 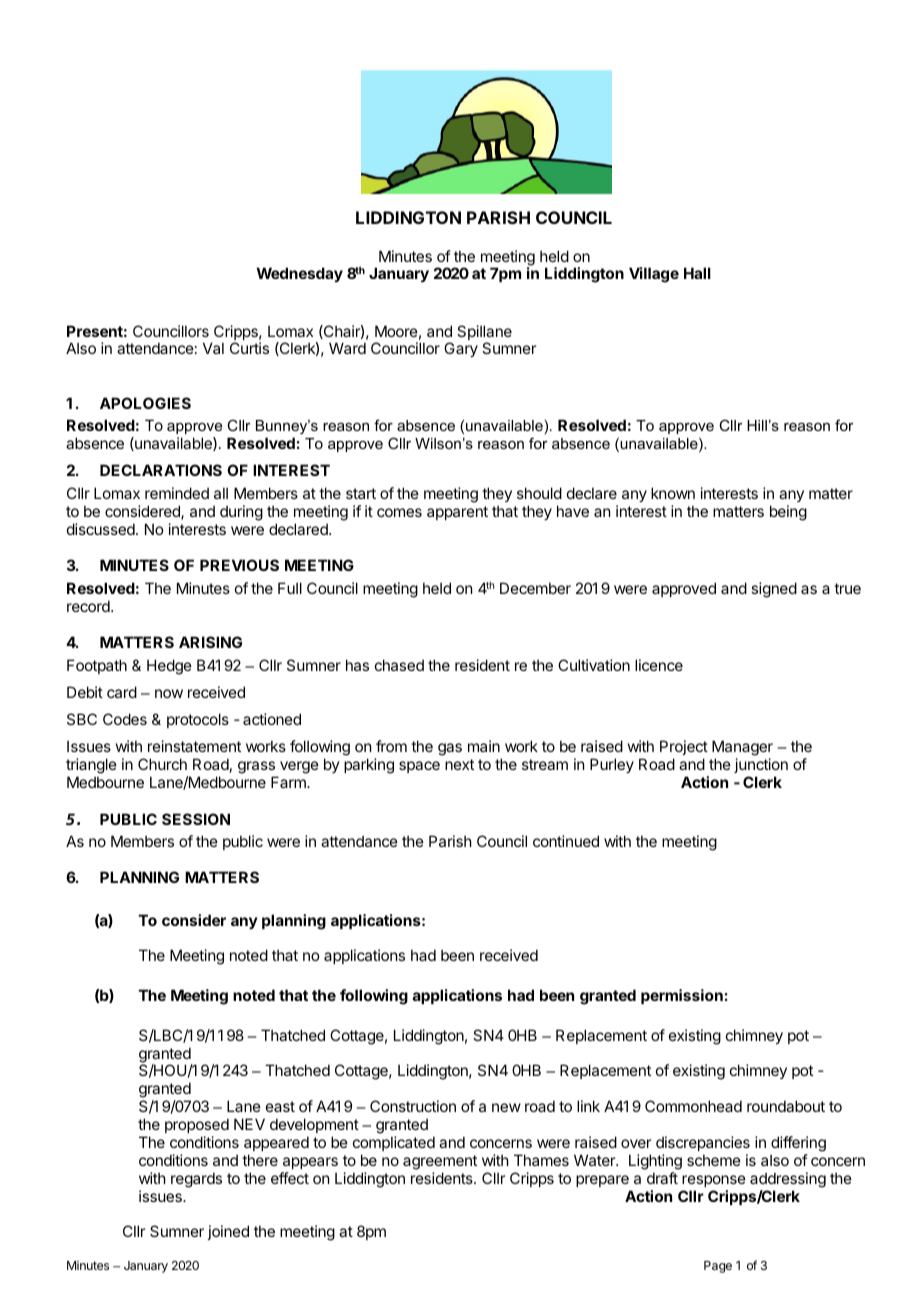 I want to click on apparent, so click(x=457, y=513).
